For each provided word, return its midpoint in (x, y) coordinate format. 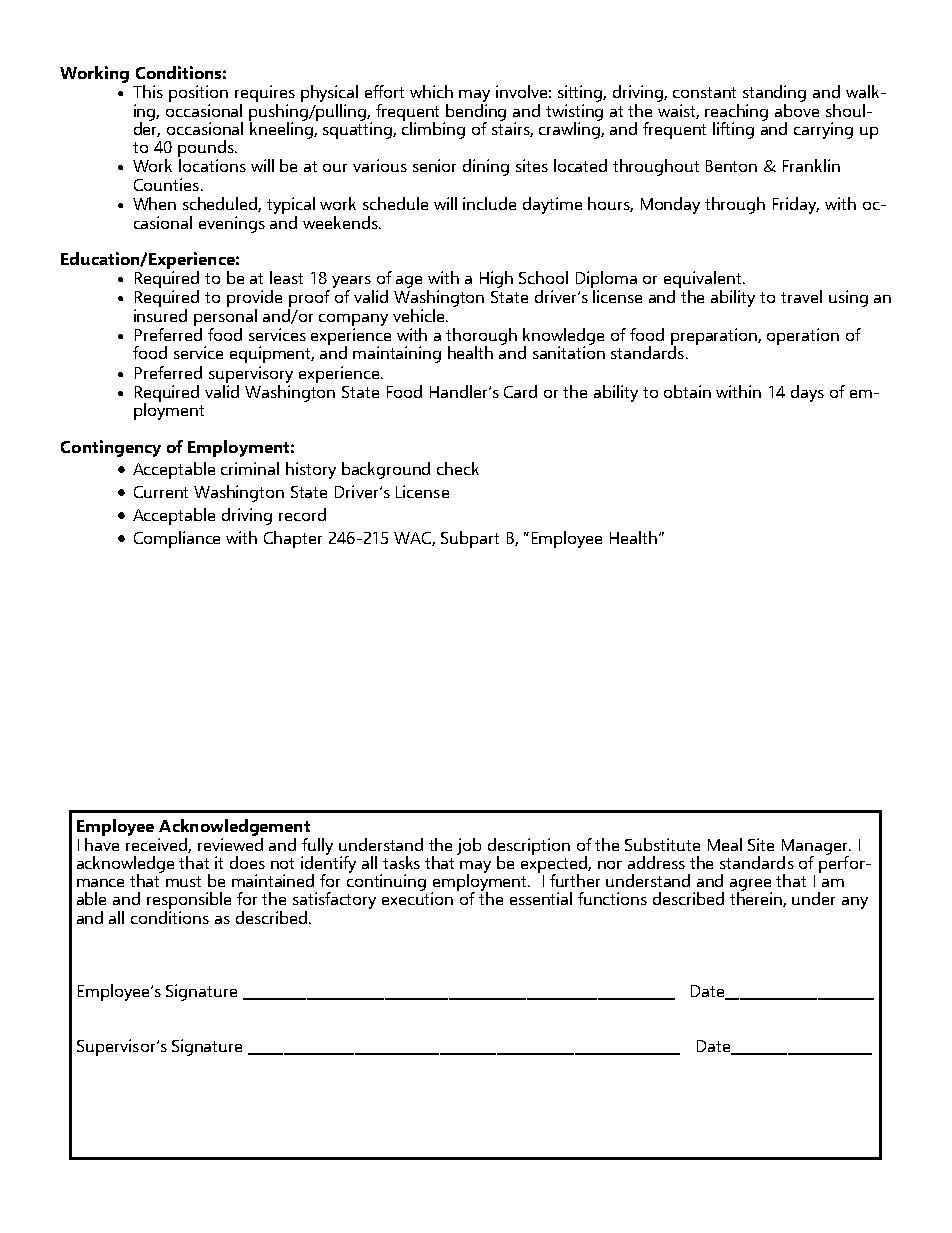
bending (476, 112)
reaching (736, 113)
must (183, 881)
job (469, 846)
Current (161, 492)
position (198, 93)
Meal (725, 844)
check (458, 468)
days (807, 393)
